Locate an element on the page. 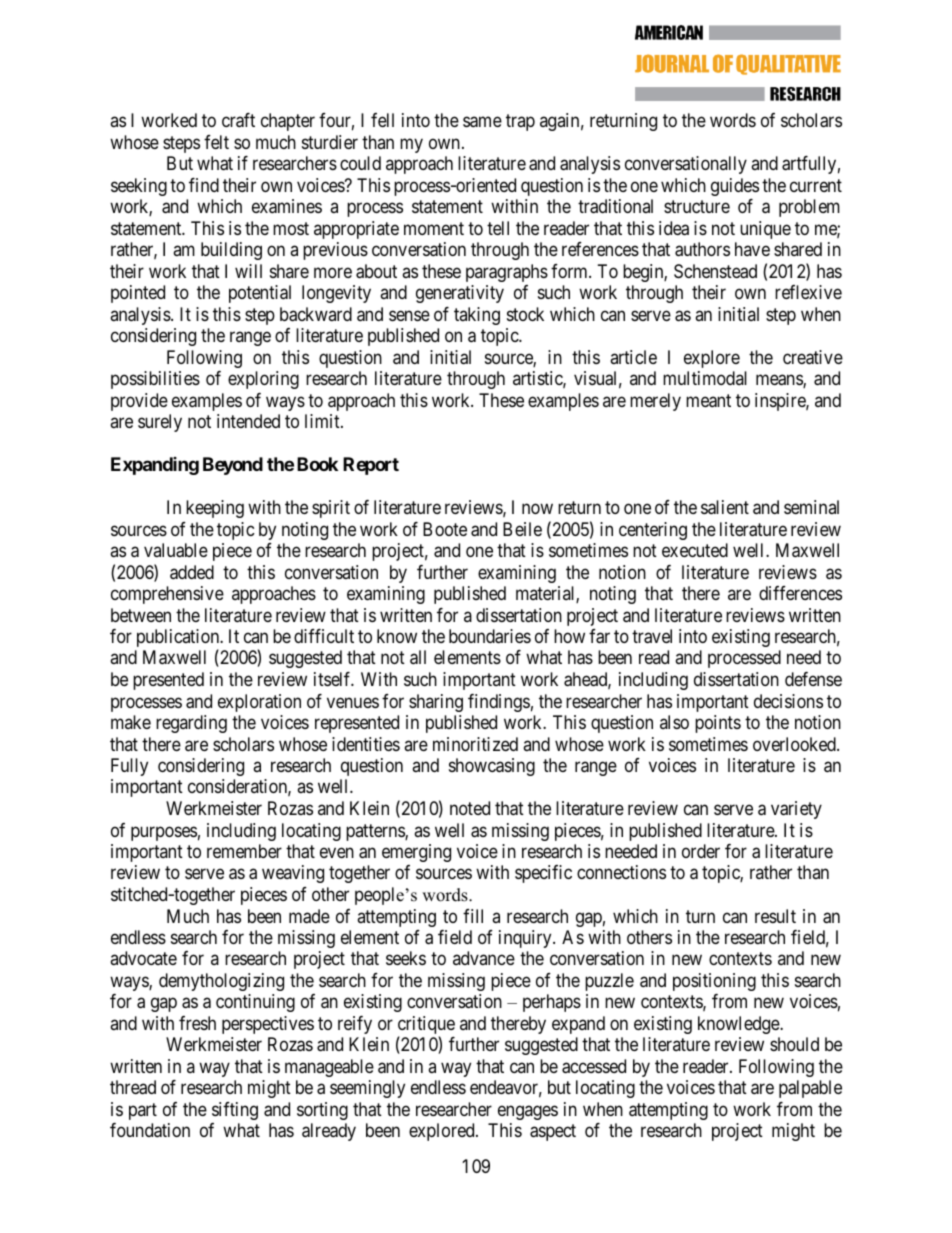 The image size is (952, 1233). emerging is located at coordinates (416, 853).
